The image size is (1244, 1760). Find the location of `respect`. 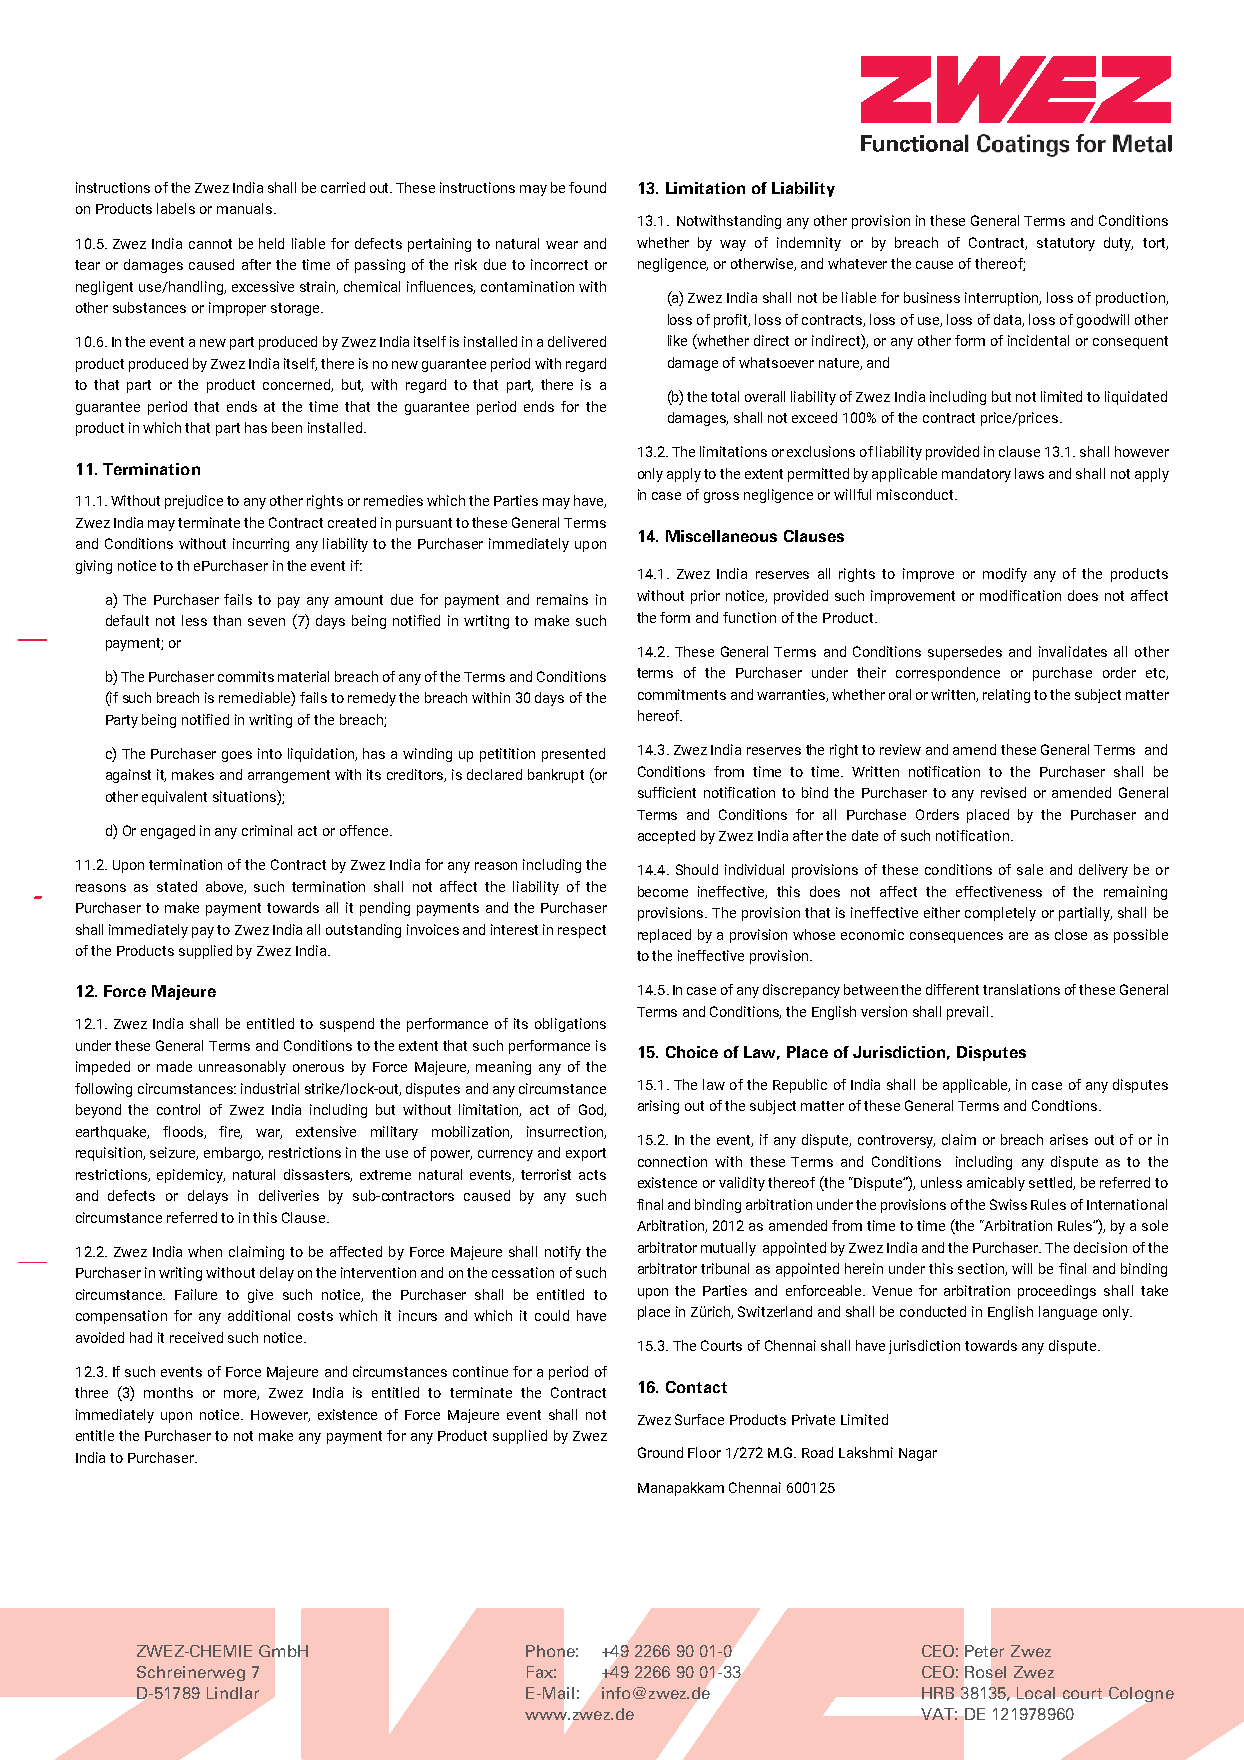

respect is located at coordinates (582, 931).
